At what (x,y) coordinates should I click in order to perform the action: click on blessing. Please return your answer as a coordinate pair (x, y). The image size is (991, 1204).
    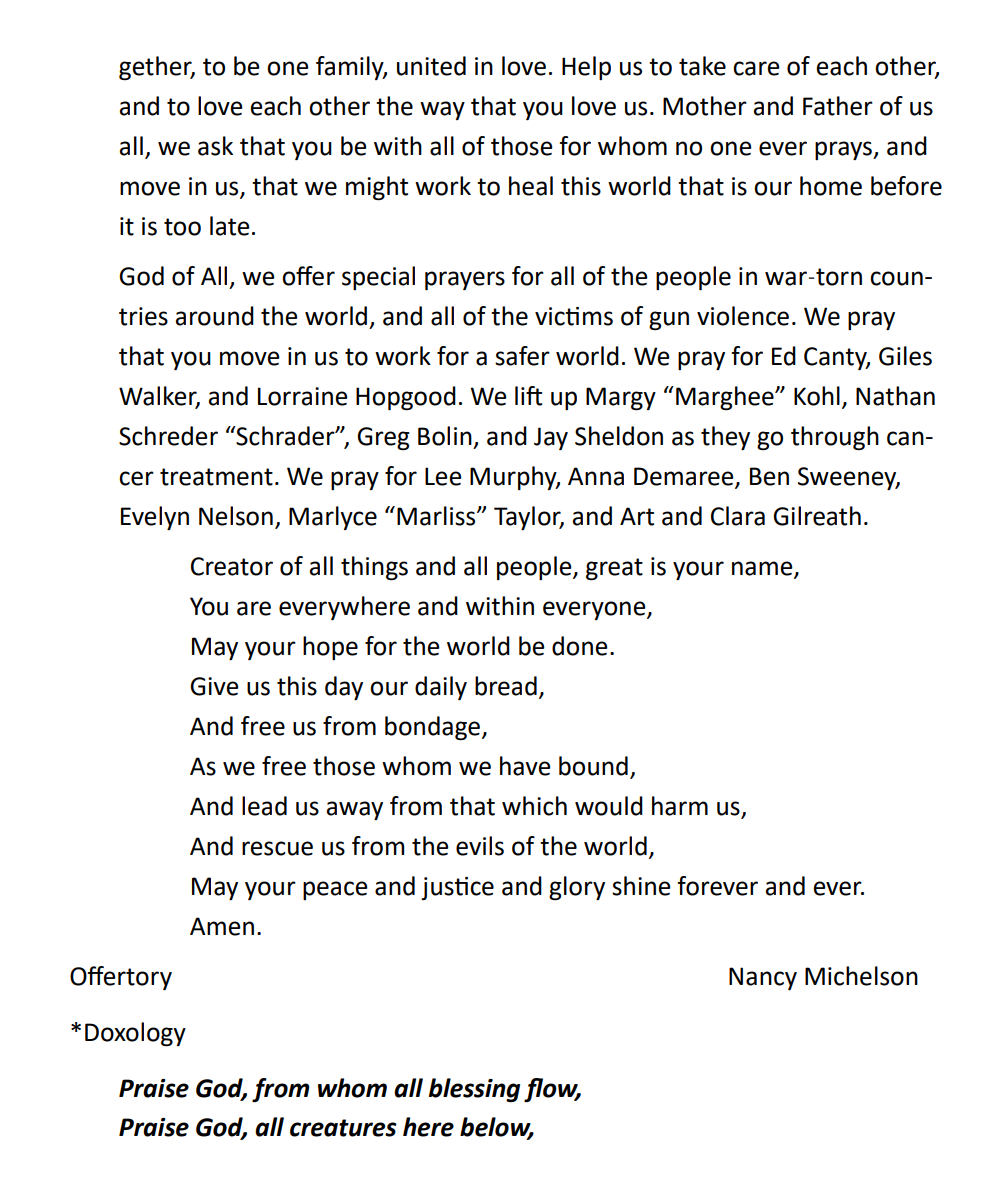
    Looking at the image, I should click on (474, 1090).
